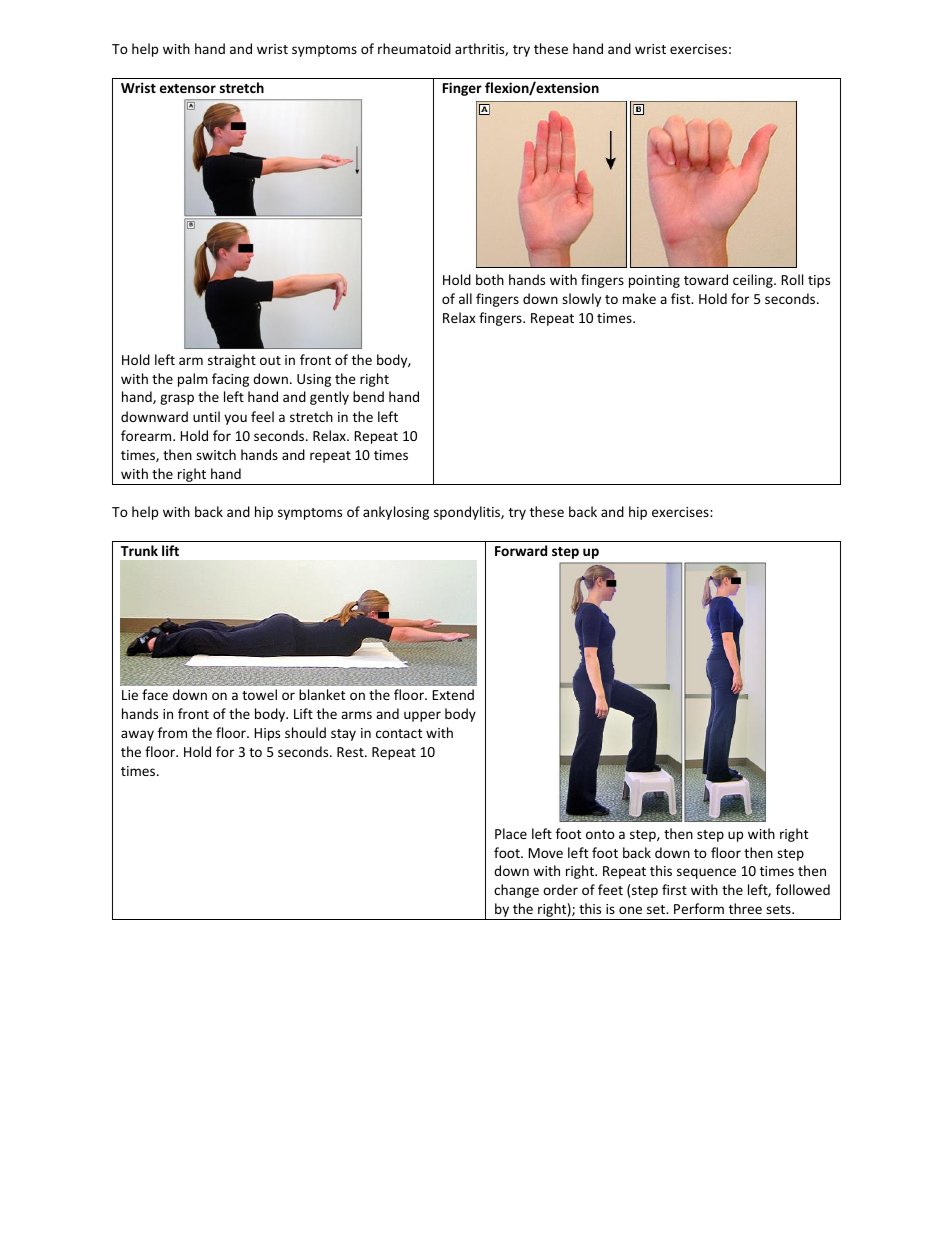  Describe the element at coordinates (232, 361) in the screenshot. I see `straight` at that location.
